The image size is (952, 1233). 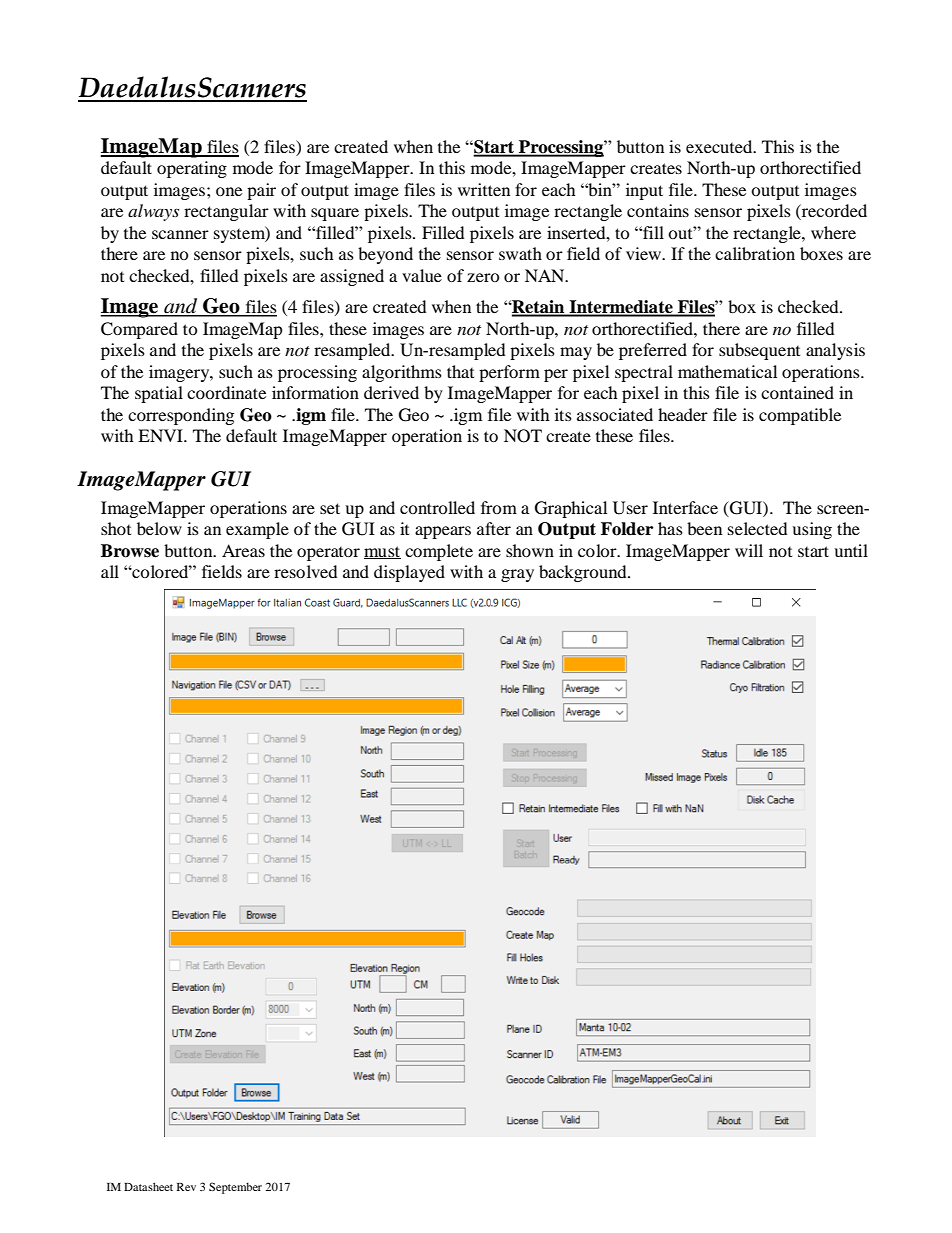 I want to click on written, so click(x=484, y=189).
